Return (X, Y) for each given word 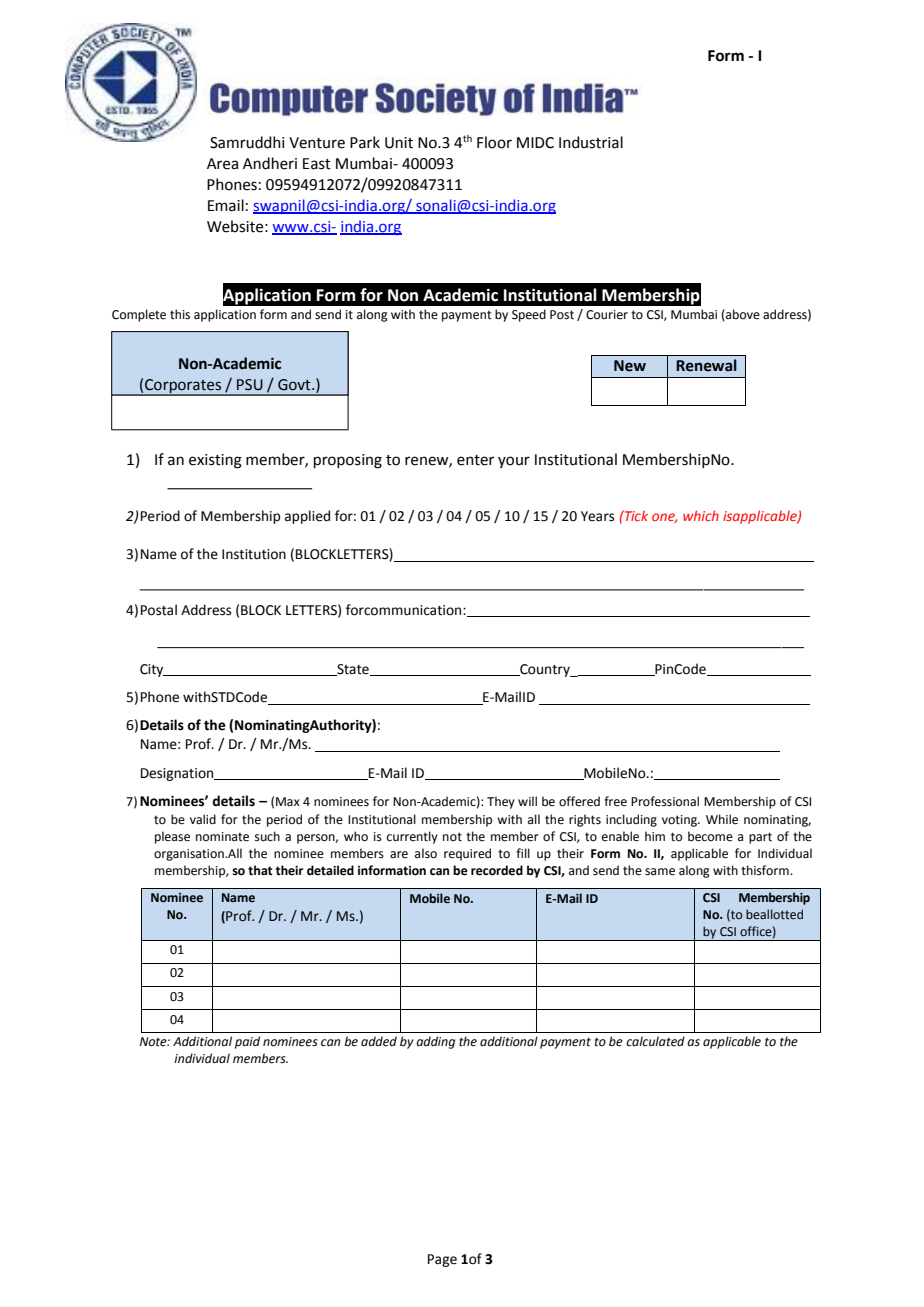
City (153, 670)
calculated (655, 1041)
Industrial (591, 142)
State (353, 670)
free (615, 801)
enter (475, 460)
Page (442, 1260)
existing (215, 461)
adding (435, 1042)
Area (222, 164)
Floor (494, 142)
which (701, 515)
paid (247, 1042)
